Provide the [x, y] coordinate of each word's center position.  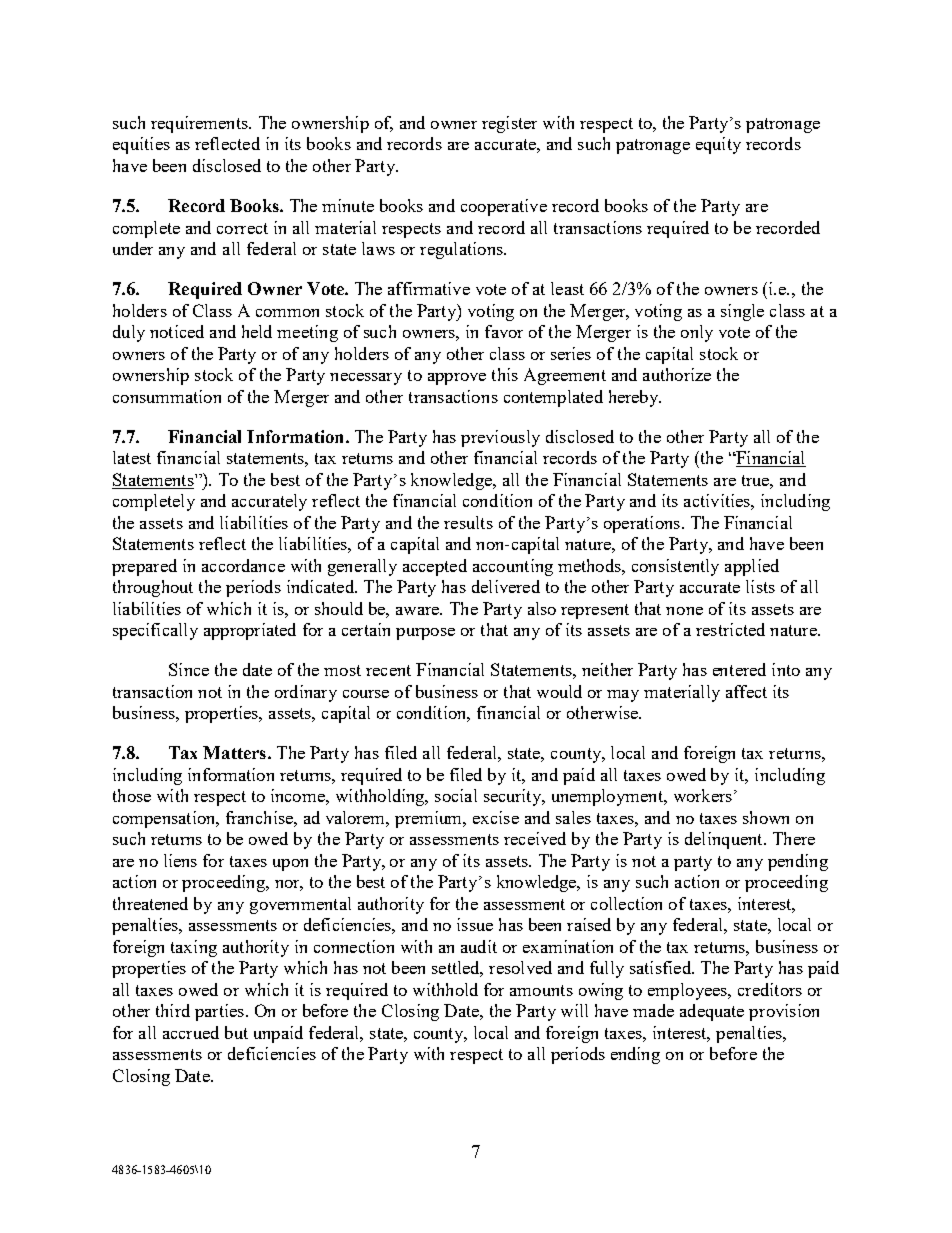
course [366, 694]
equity [718, 145]
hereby [635, 398]
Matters [236, 752]
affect [746, 691]
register [509, 124]
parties [219, 1012]
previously [500, 438]
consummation [167, 396]
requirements [200, 124]
